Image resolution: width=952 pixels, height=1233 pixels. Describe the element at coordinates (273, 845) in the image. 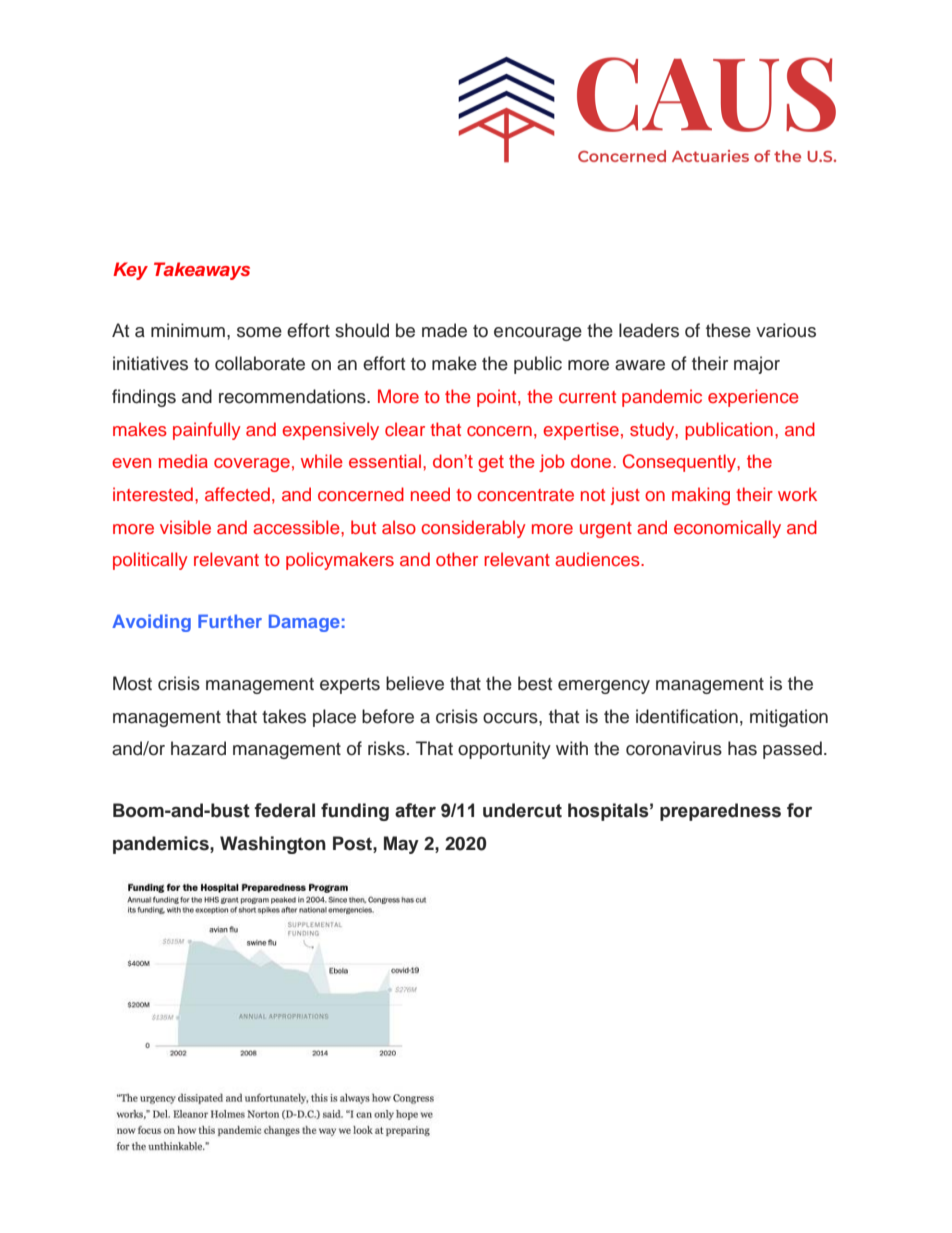

I see `Washington` at that location.
